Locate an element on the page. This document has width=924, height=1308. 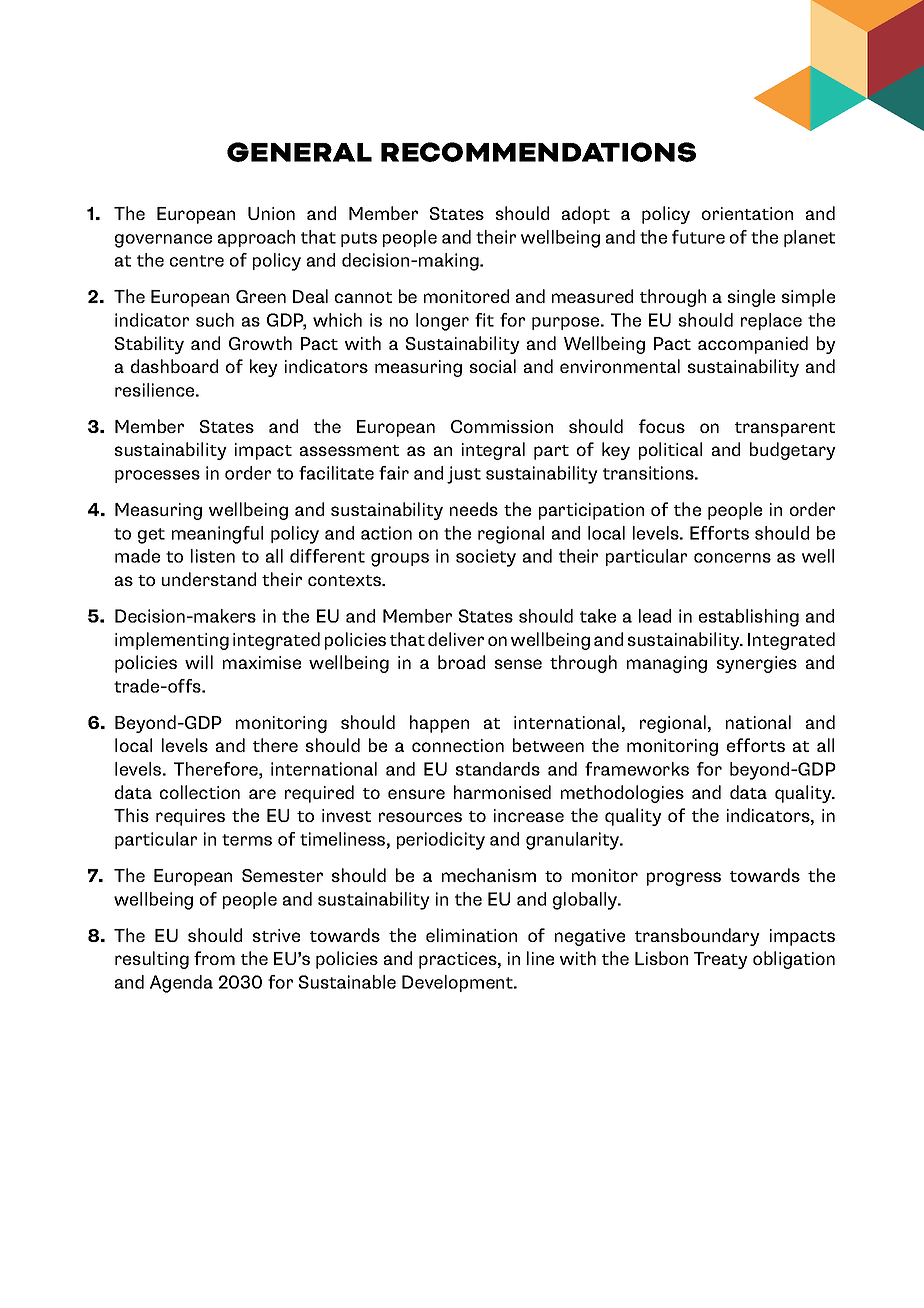
practices is located at coordinates (459, 960).
